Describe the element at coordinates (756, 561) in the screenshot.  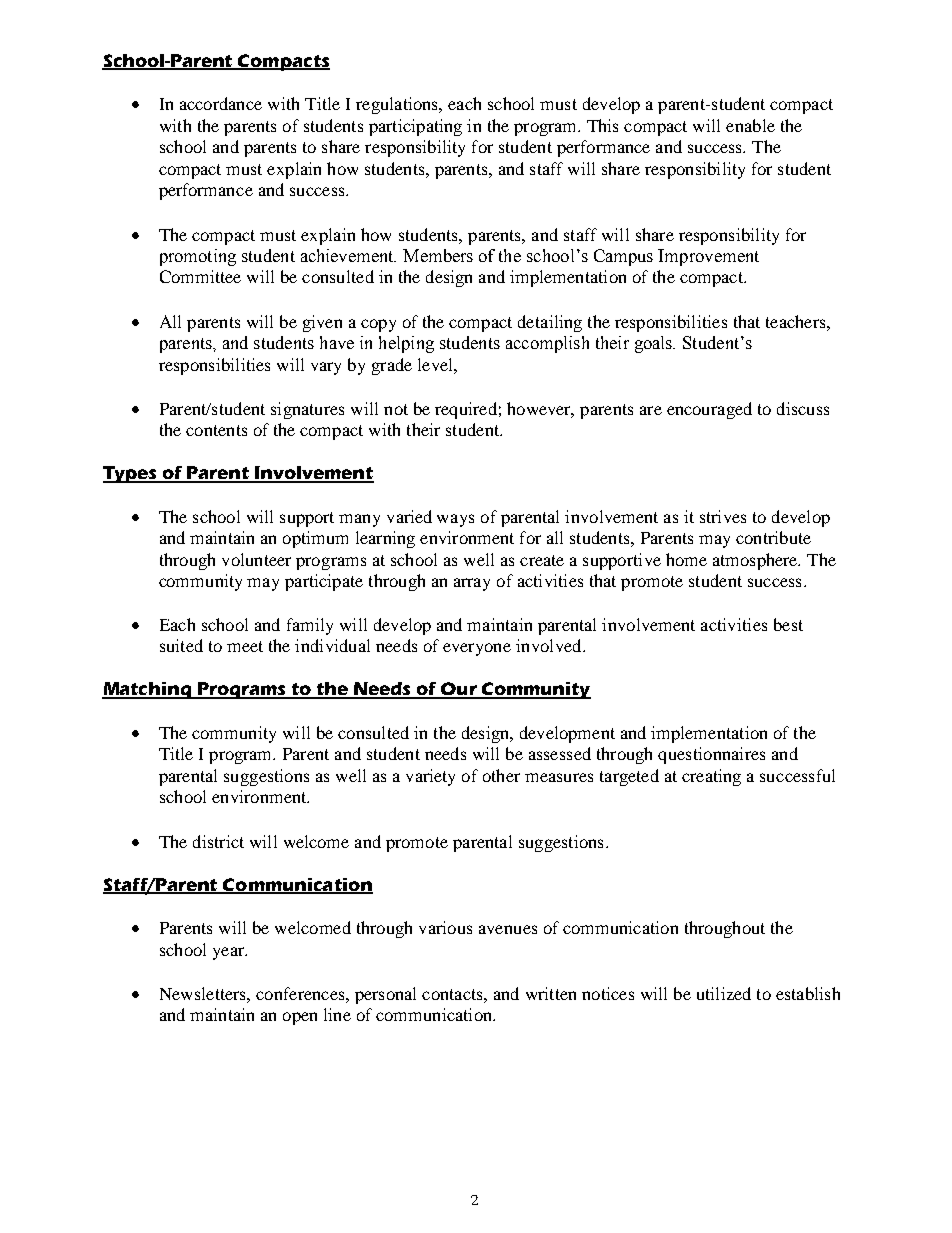
I see `atmosphere` at that location.
